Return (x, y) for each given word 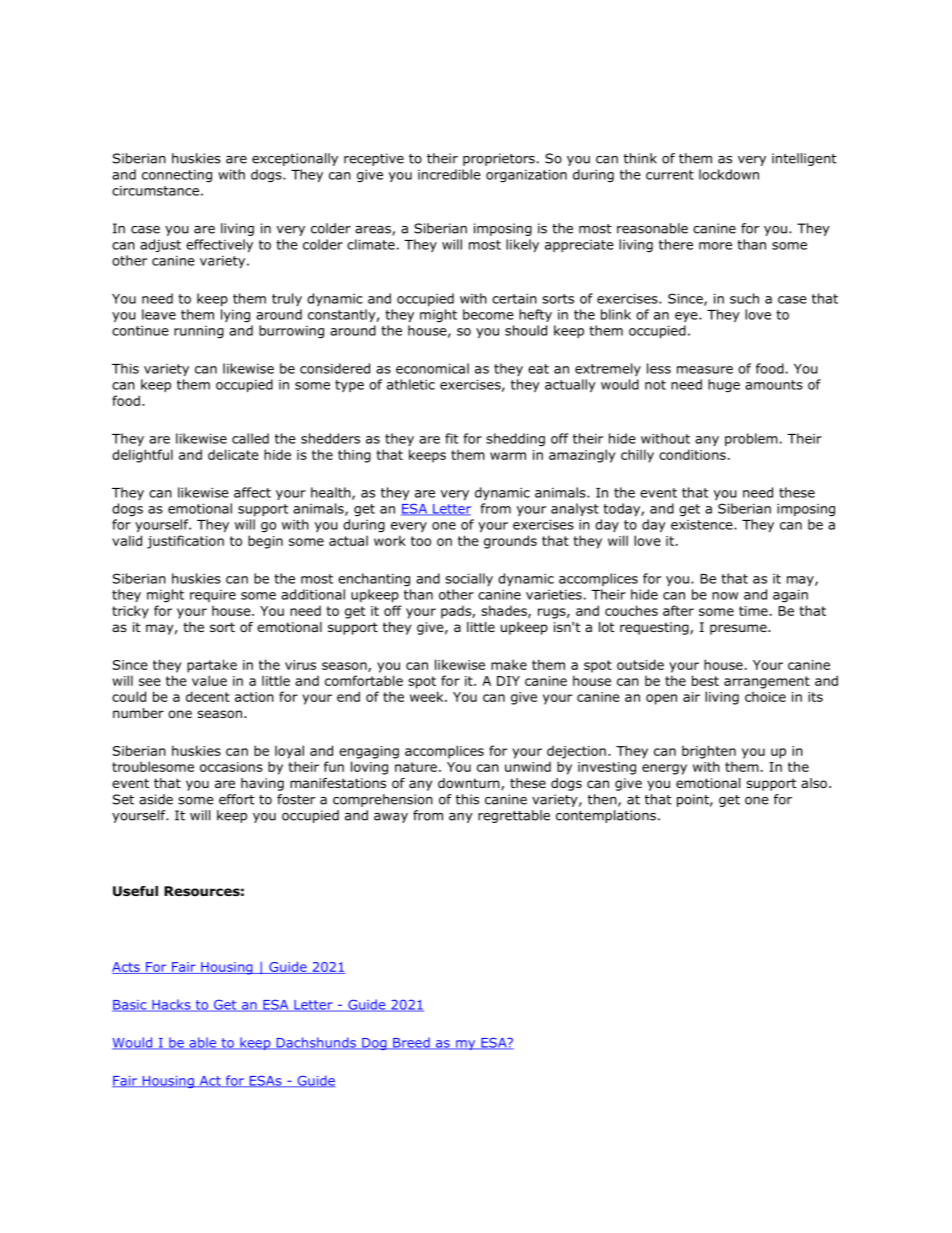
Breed (411, 1043)
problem (751, 439)
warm (508, 456)
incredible (449, 174)
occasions (231, 767)
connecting (177, 176)
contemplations (606, 816)
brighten (709, 752)
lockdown (729, 174)
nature (416, 767)
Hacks (171, 1005)
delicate (233, 454)
